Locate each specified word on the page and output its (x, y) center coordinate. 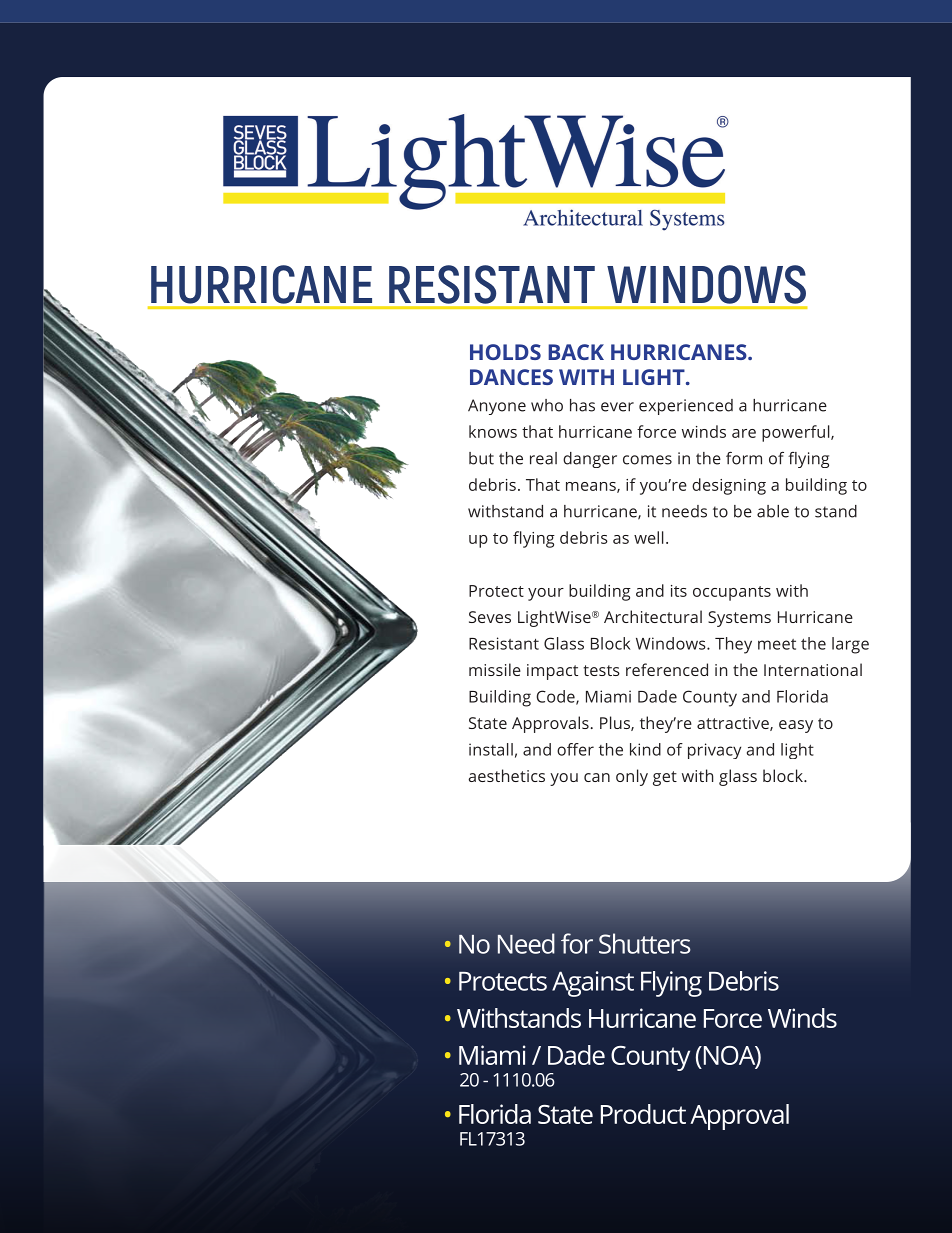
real (543, 458)
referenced (667, 669)
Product (643, 1114)
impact (552, 672)
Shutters (644, 943)
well (649, 537)
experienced (686, 407)
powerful (797, 433)
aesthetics (506, 775)
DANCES (511, 377)
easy (796, 726)
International (813, 669)
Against (593, 984)
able (773, 511)
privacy (714, 751)
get (665, 778)
